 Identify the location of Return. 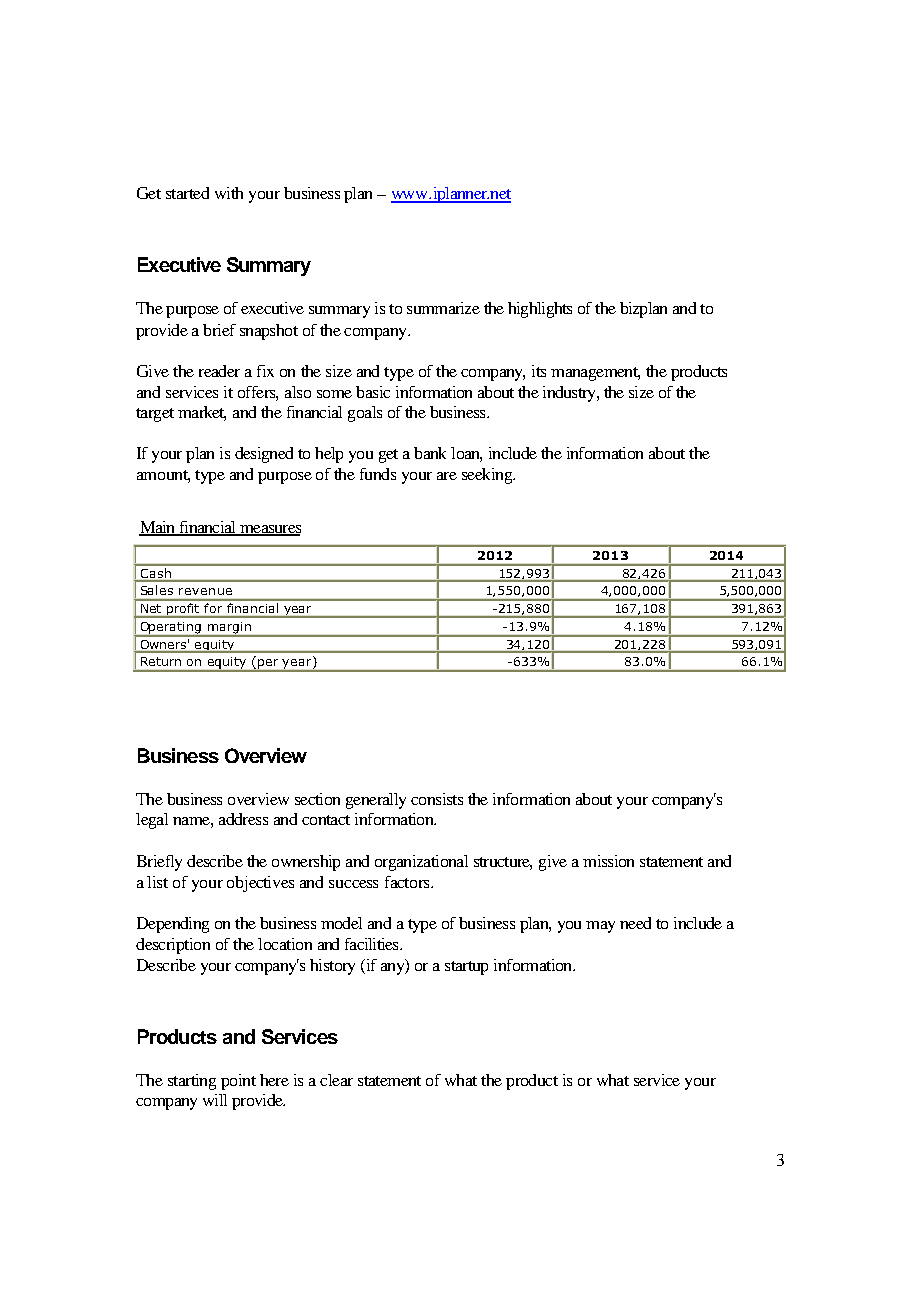
(161, 661).
